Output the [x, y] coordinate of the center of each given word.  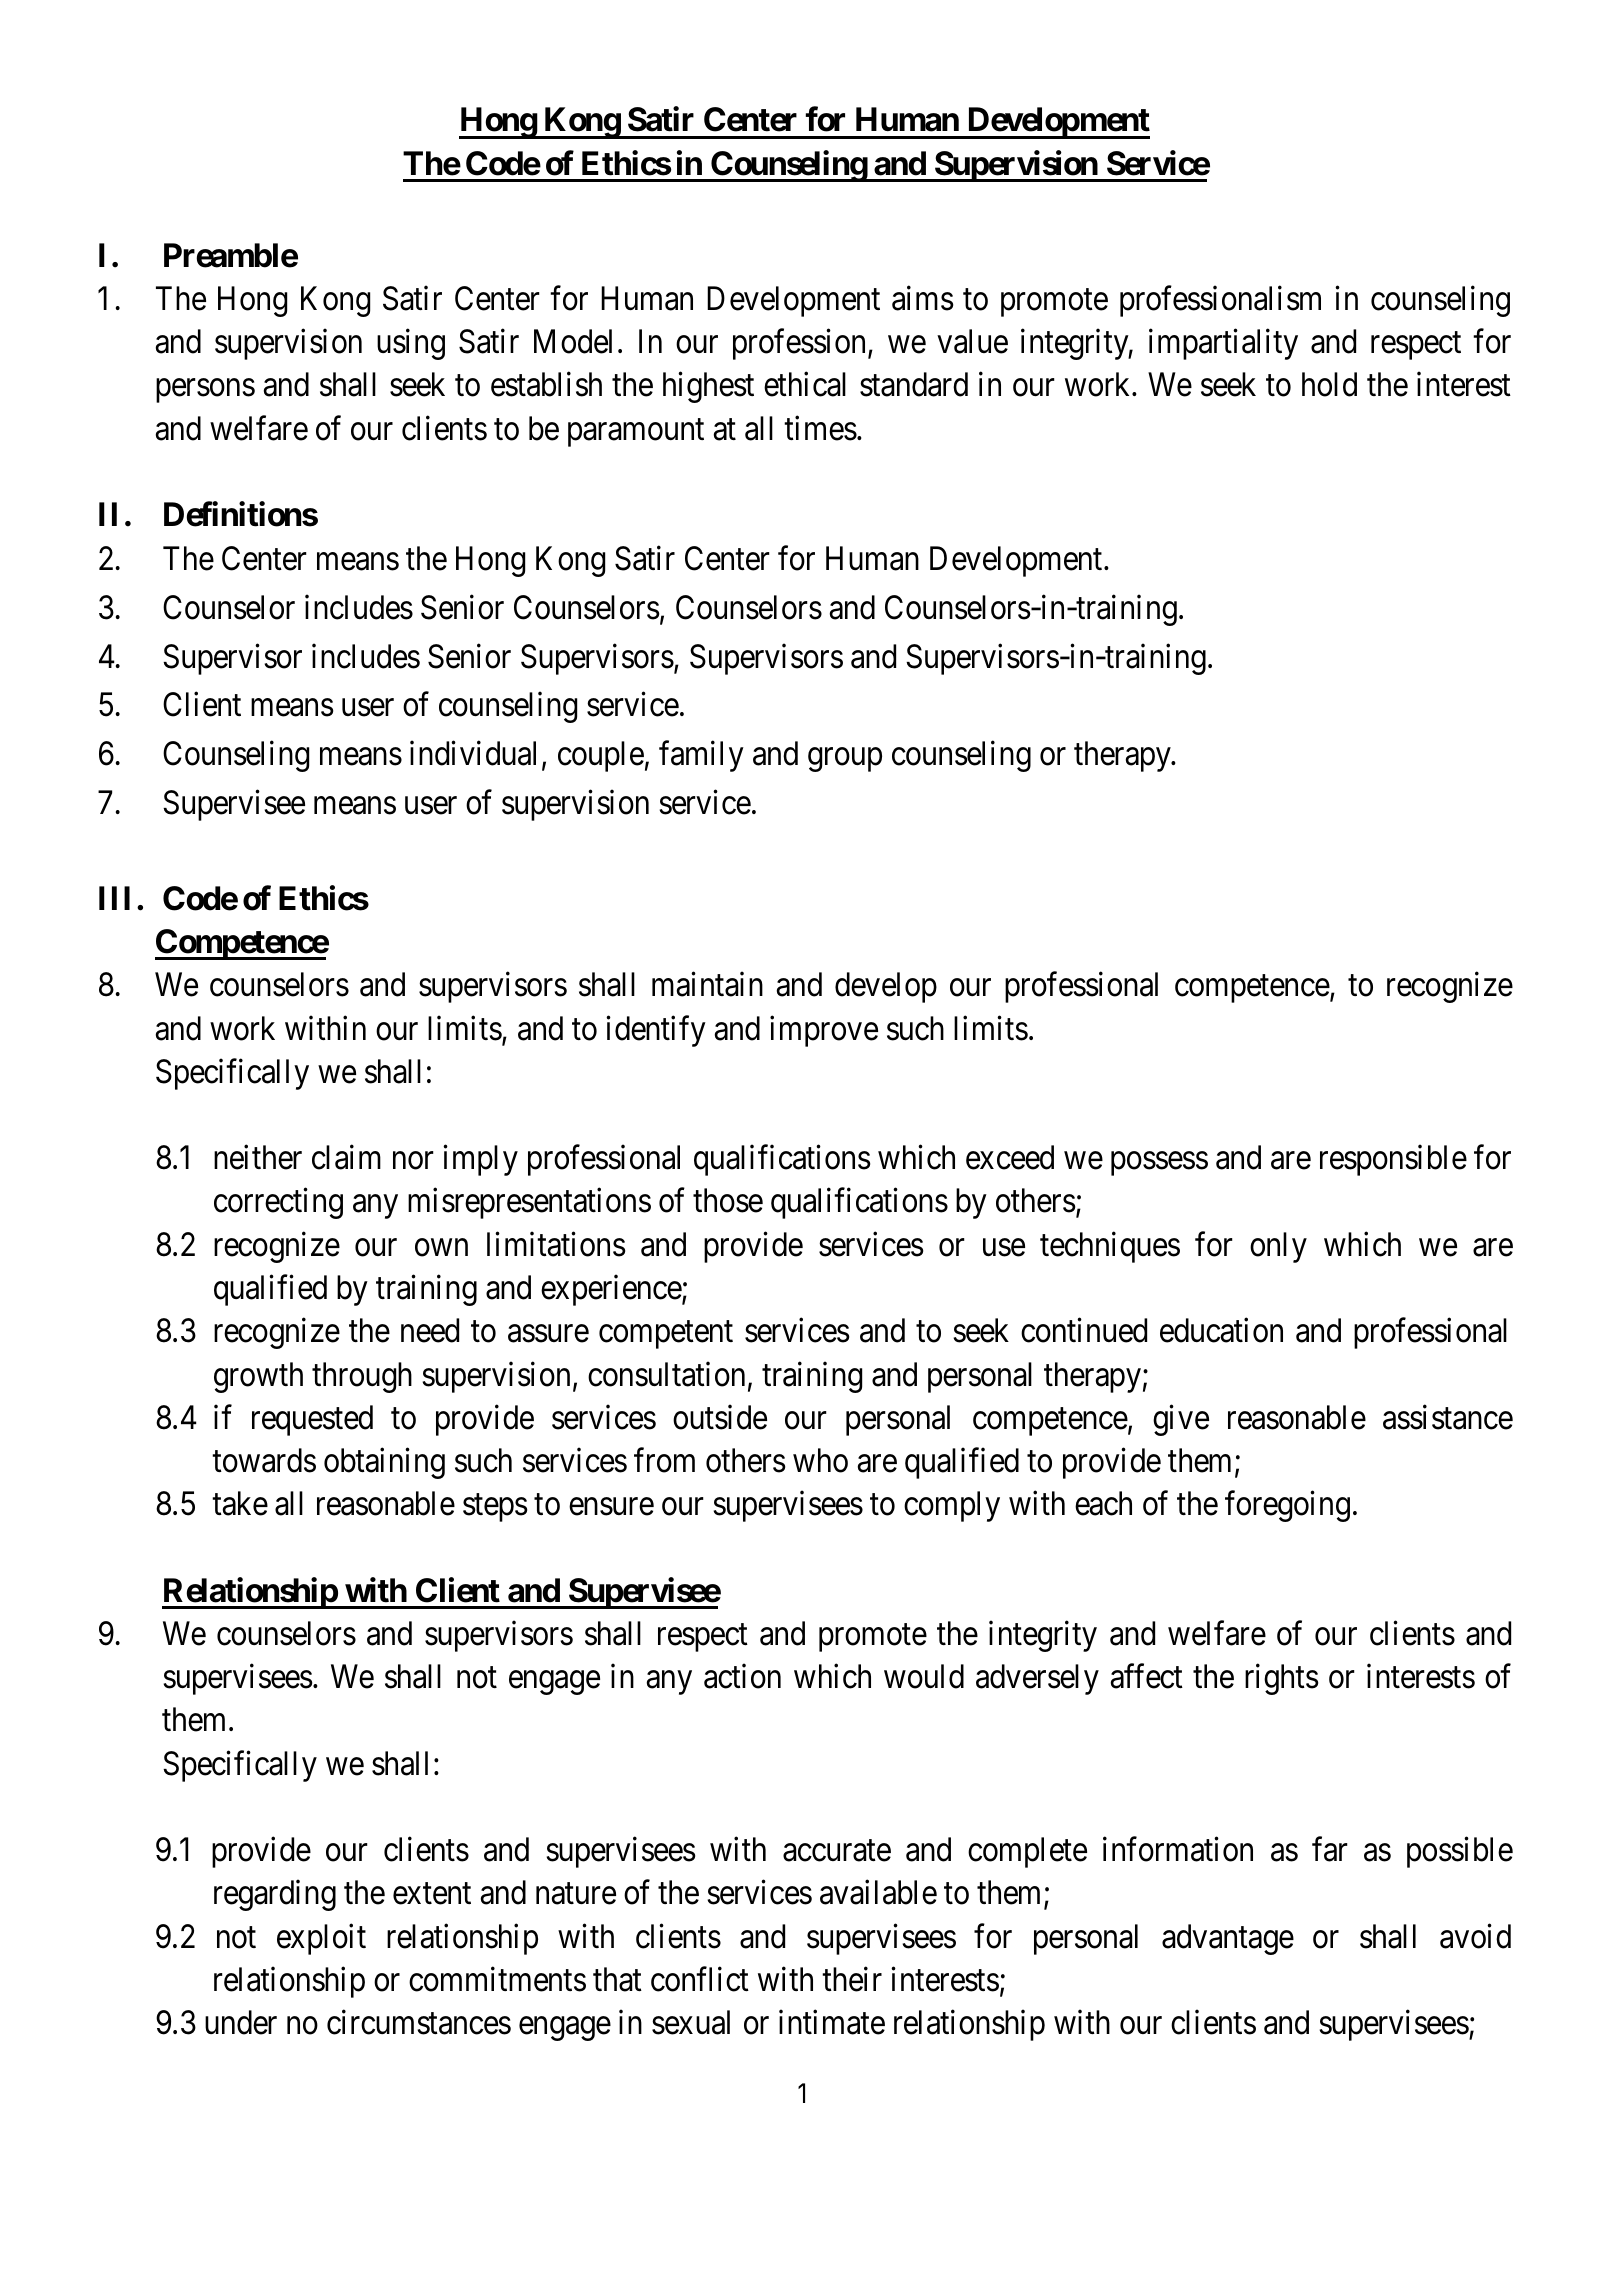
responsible [1393, 1160]
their [852, 1979]
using [411, 344]
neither [258, 1157]
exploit [321, 1939]
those [728, 1200]
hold [1329, 384]
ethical [805, 384]
